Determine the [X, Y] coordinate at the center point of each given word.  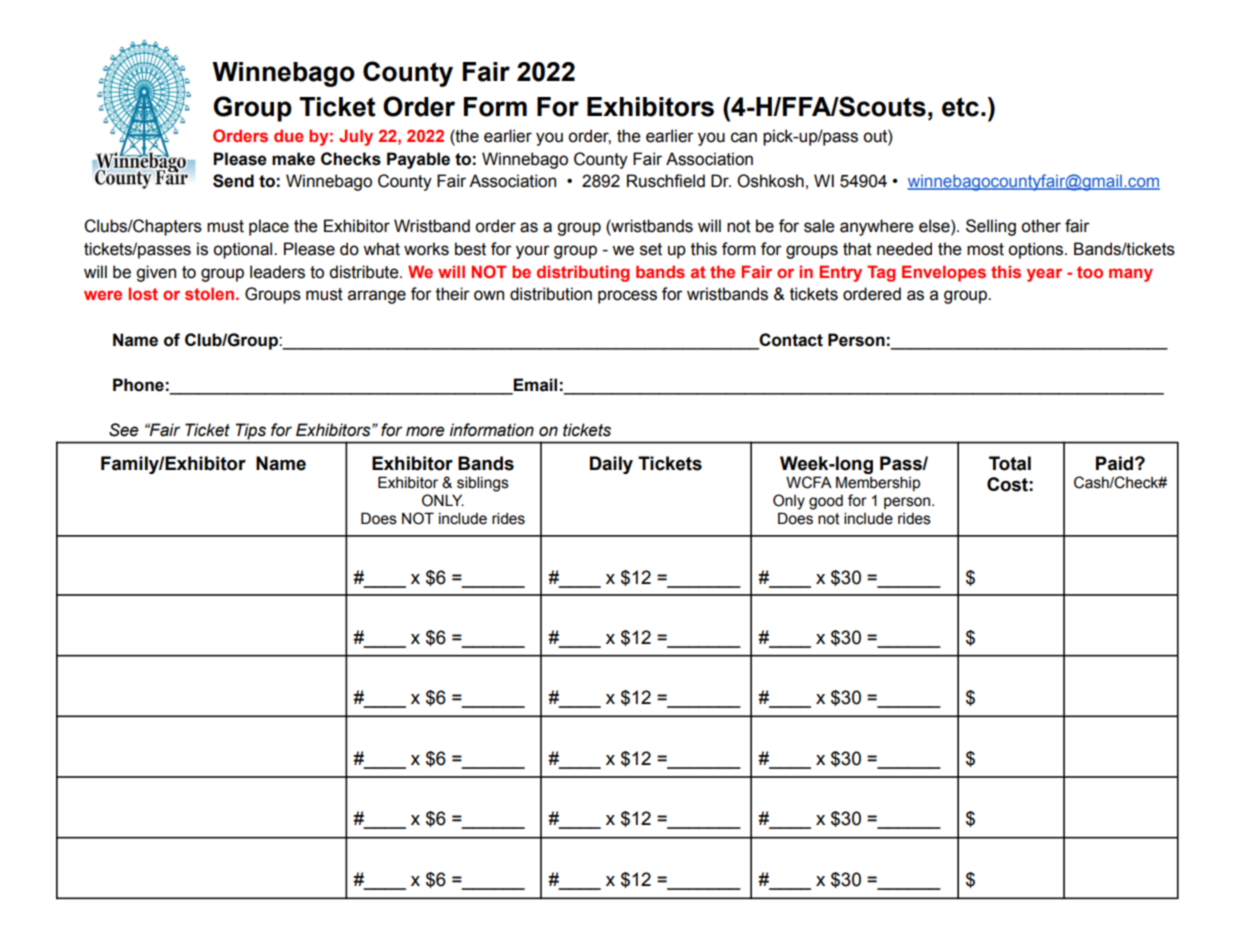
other [1041, 226]
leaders [277, 272]
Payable [418, 160]
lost [143, 293]
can [744, 137]
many [1131, 275]
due [289, 135]
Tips [251, 432]
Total [1010, 463]
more [425, 431]
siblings [483, 484]
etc [960, 107]
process [627, 297]
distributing [583, 273]
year [1044, 275]
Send [233, 181]
